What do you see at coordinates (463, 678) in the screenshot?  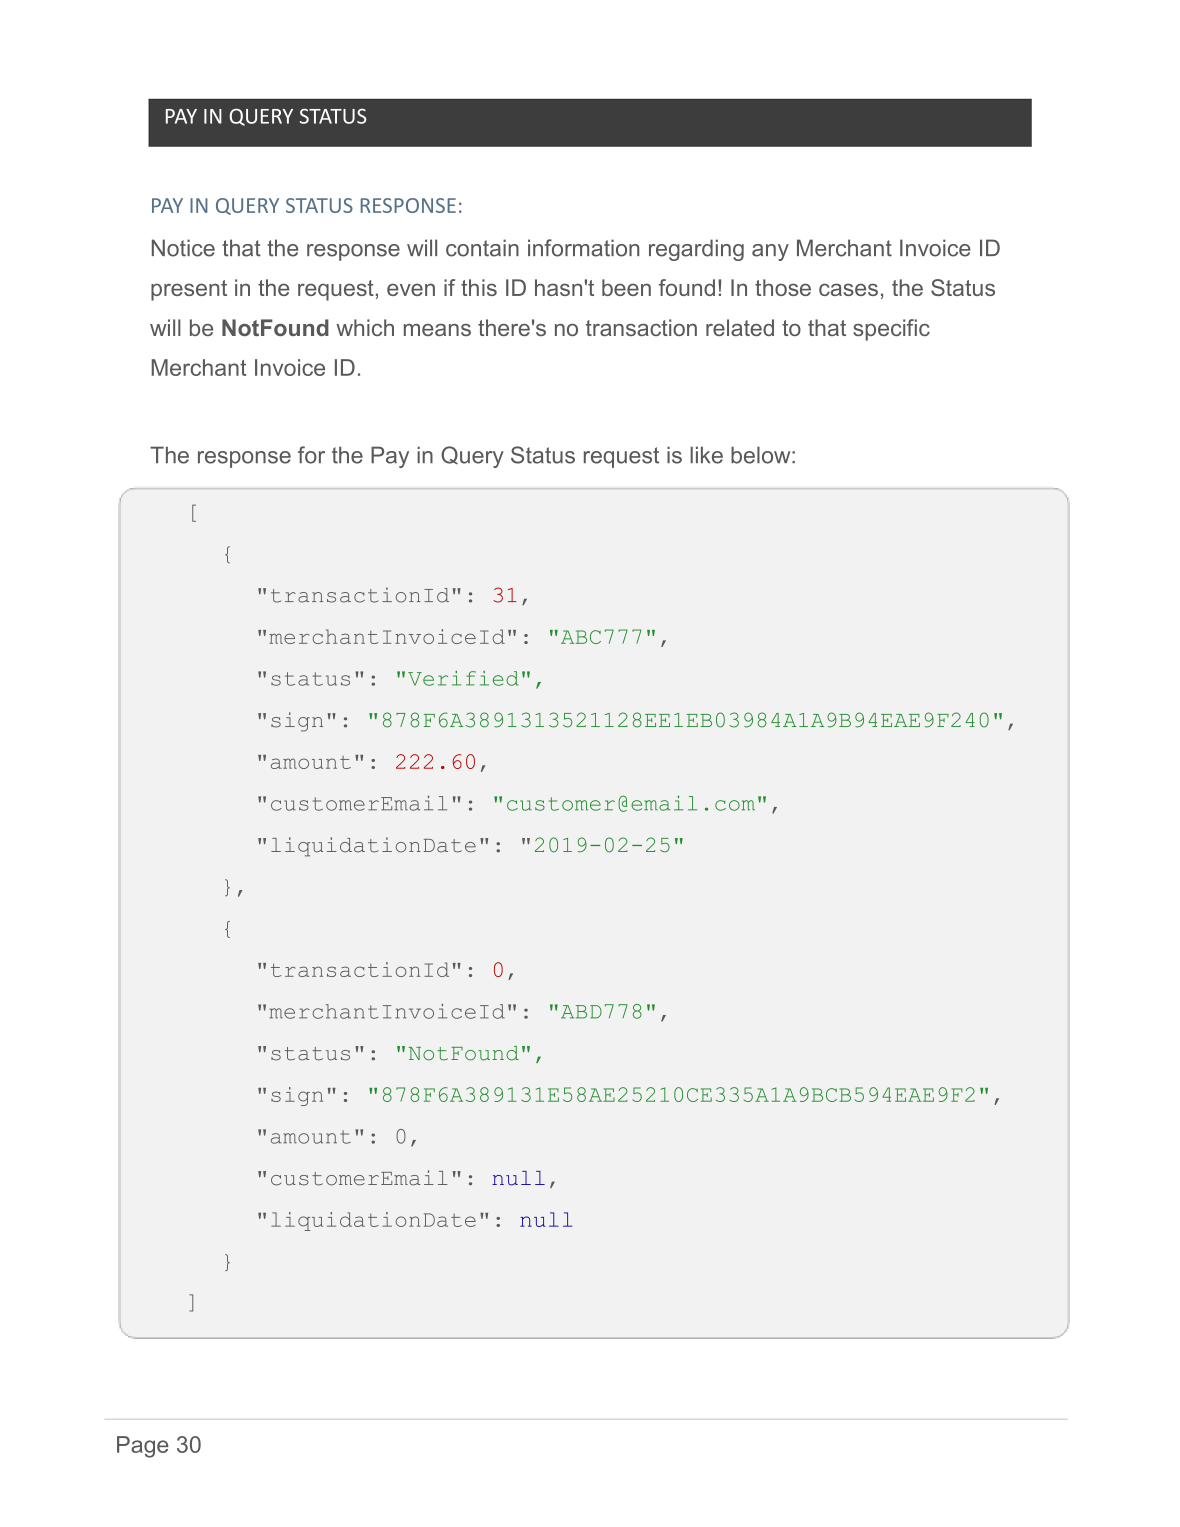 I see `Verified` at bounding box center [463, 678].
